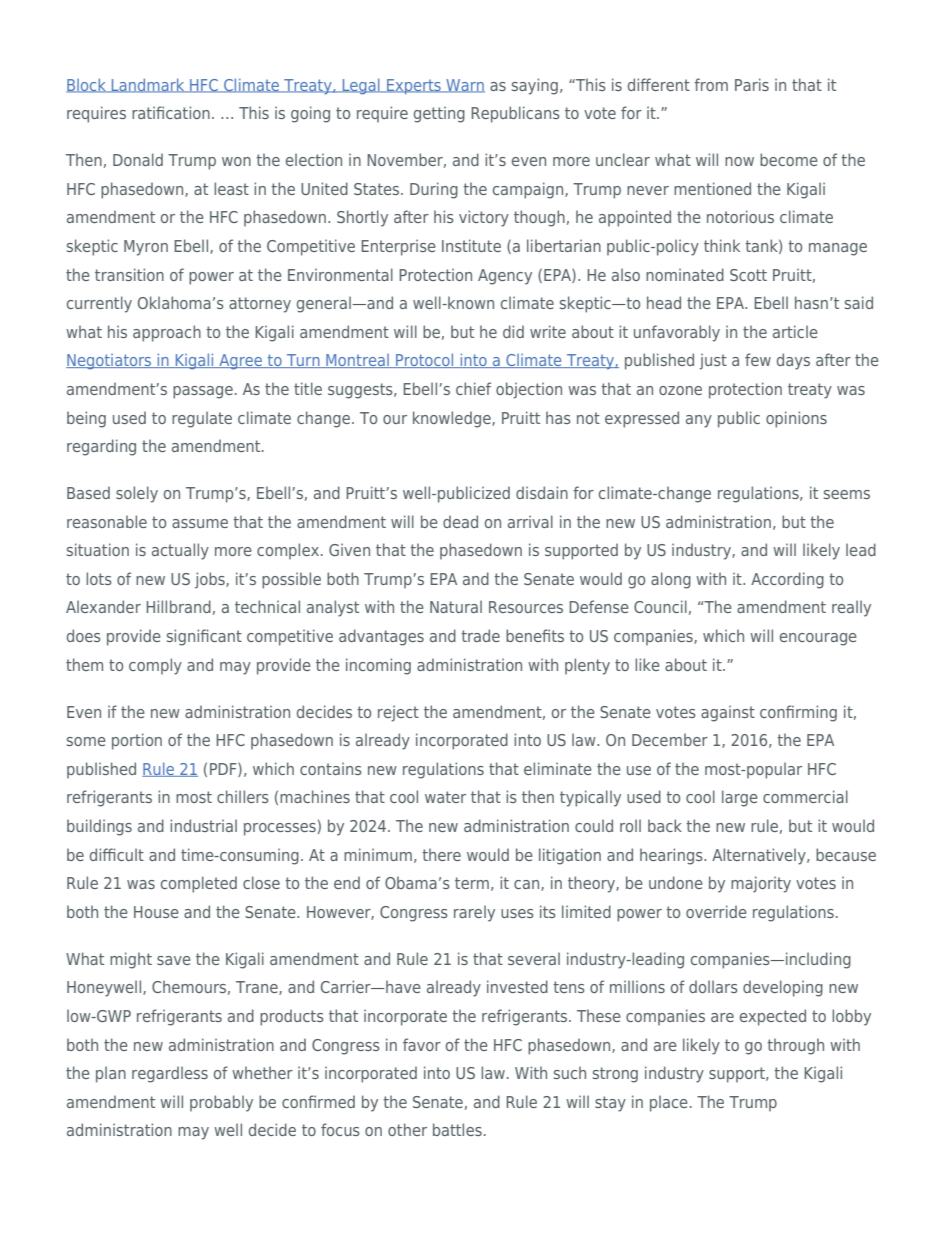  I want to click on Paris, so click(752, 84).
